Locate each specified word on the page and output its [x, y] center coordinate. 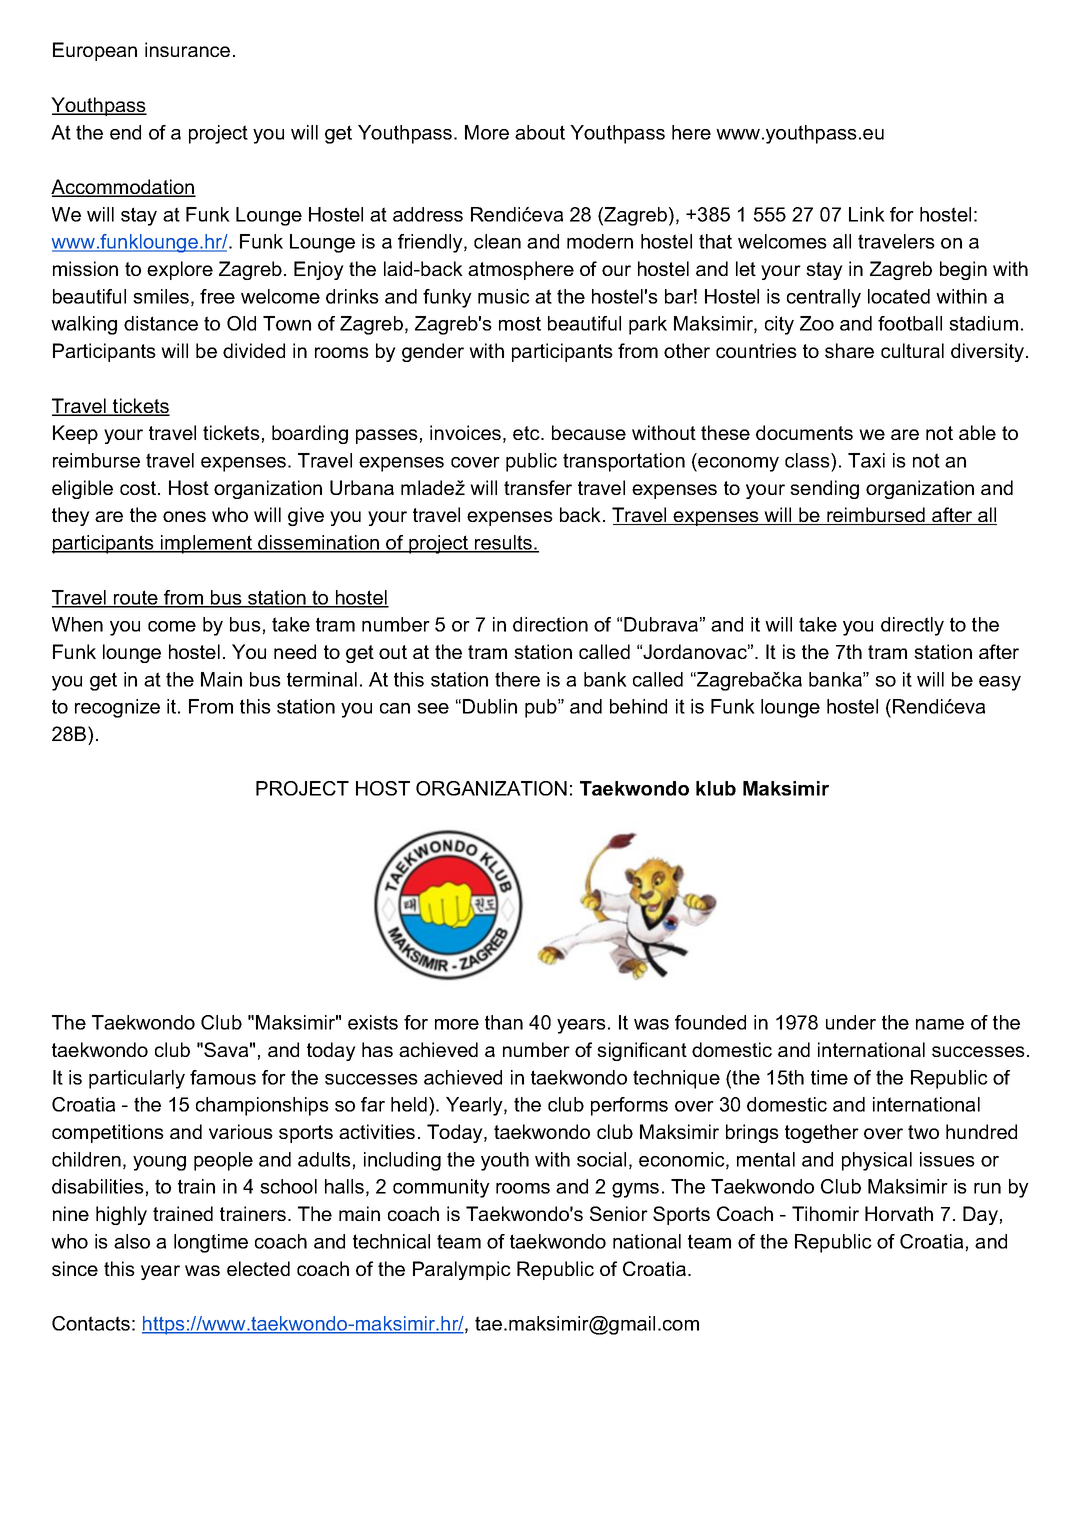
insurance [187, 49]
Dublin [490, 706]
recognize [117, 708]
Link [867, 214]
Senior [619, 1213]
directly [912, 626]
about [540, 132]
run [987, 1188]
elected [258, 1268]
